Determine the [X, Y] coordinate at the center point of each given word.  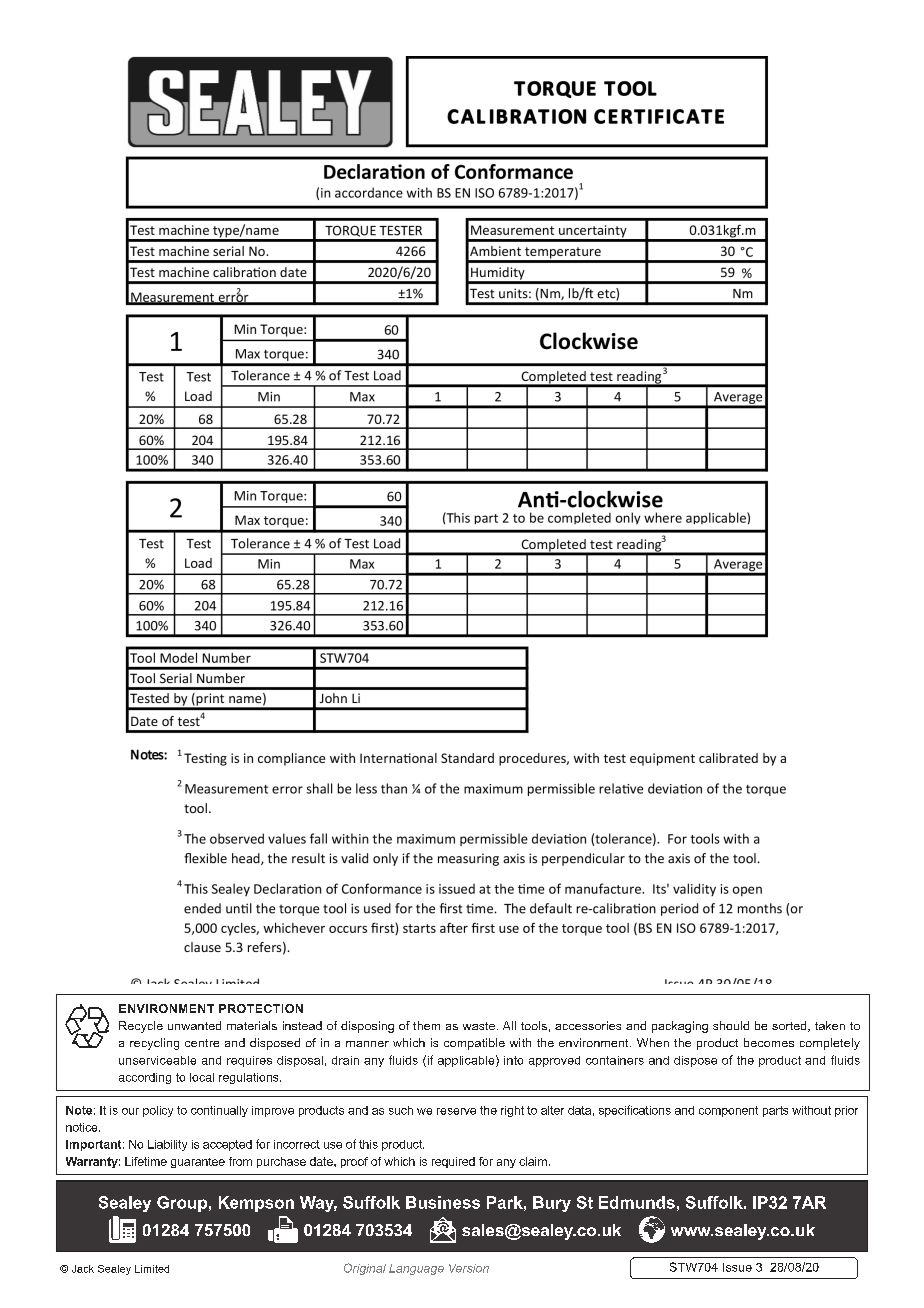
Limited [152, 1269]
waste [479, 1026]
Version [469, 1268]
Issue [737, 1267]
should [731, 1025]
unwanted [194, 1025]
